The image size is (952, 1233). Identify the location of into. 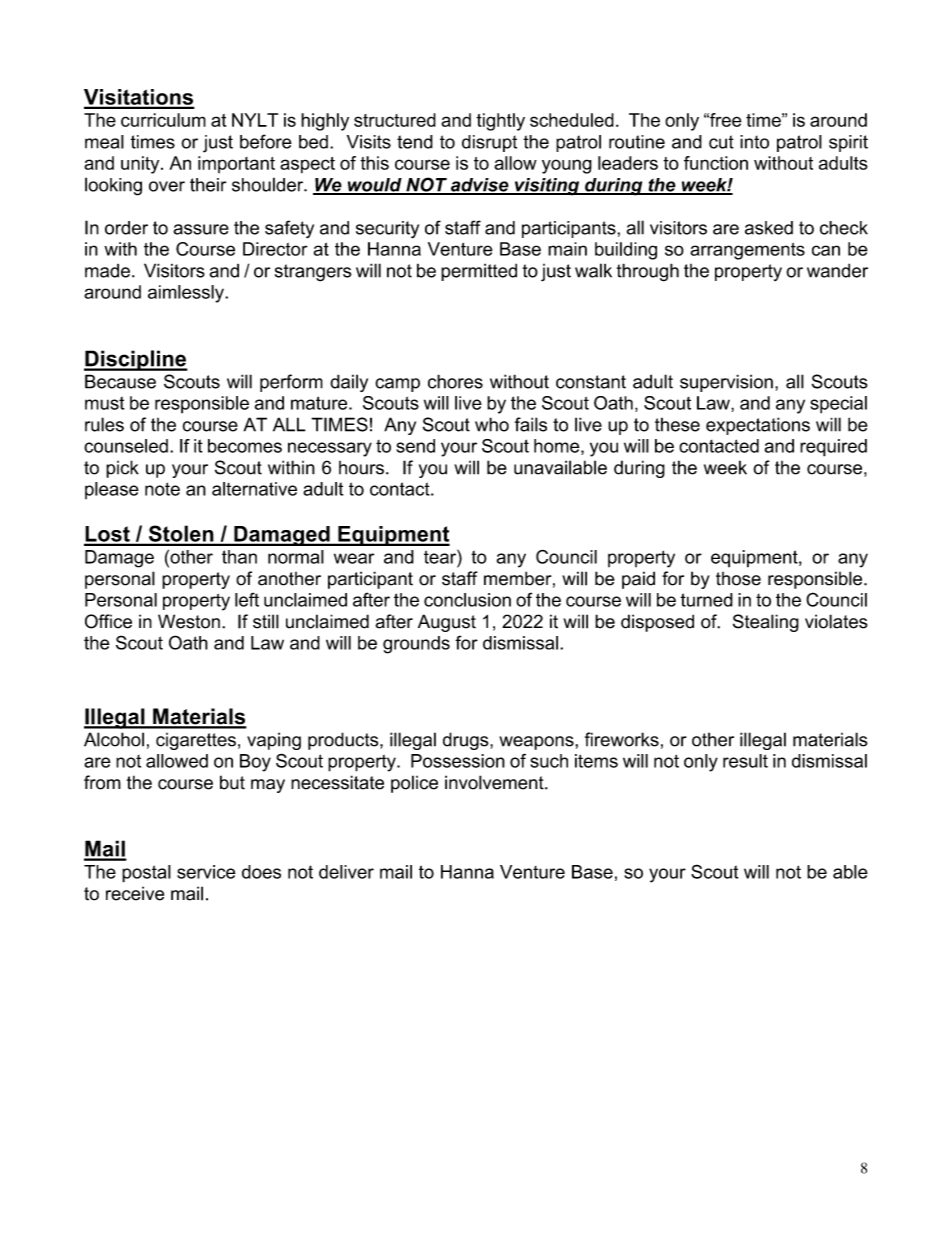
(754, 142).
